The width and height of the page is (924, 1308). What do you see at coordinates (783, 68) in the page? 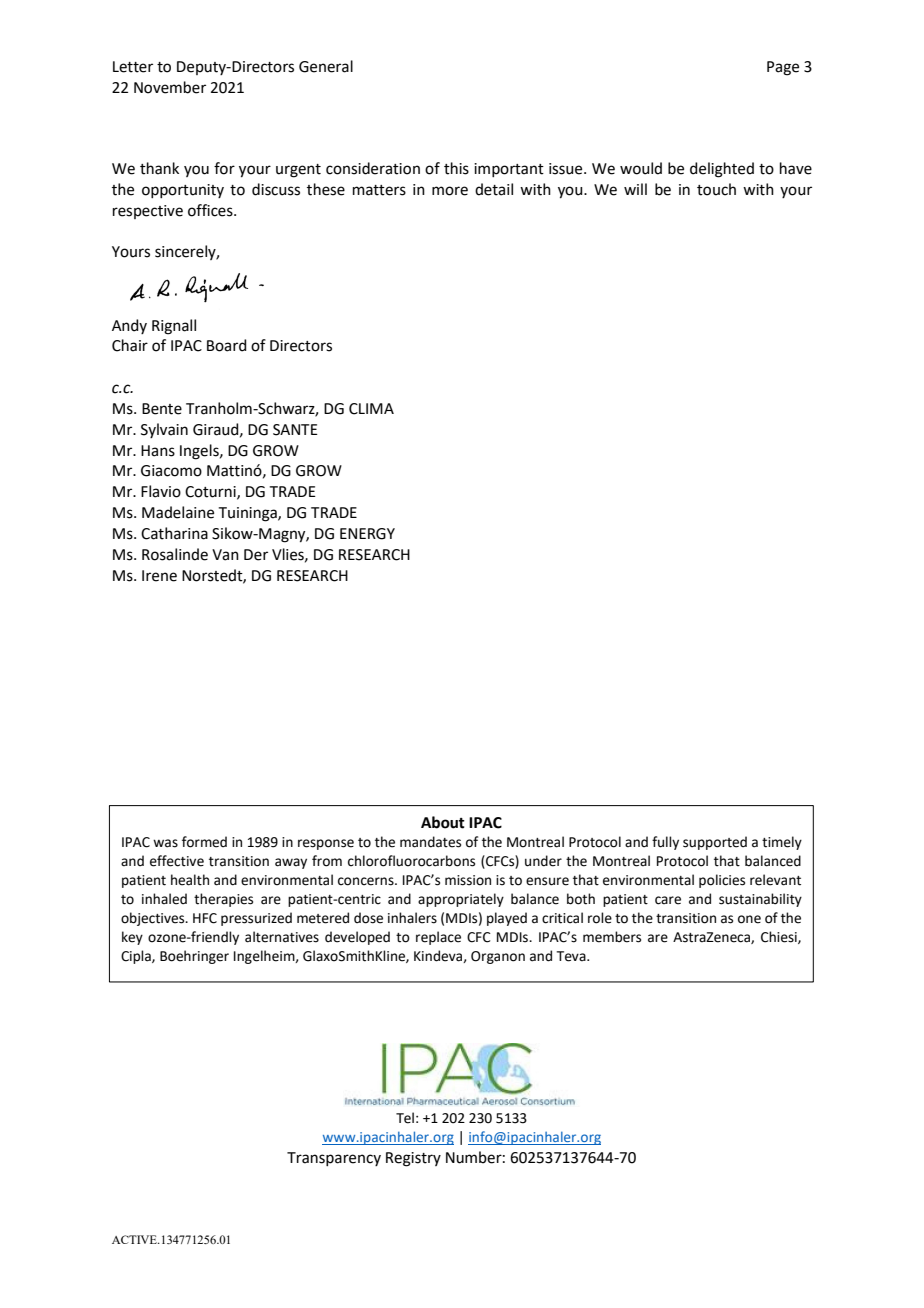
I see `Page` at bounding box center [783, 68].
